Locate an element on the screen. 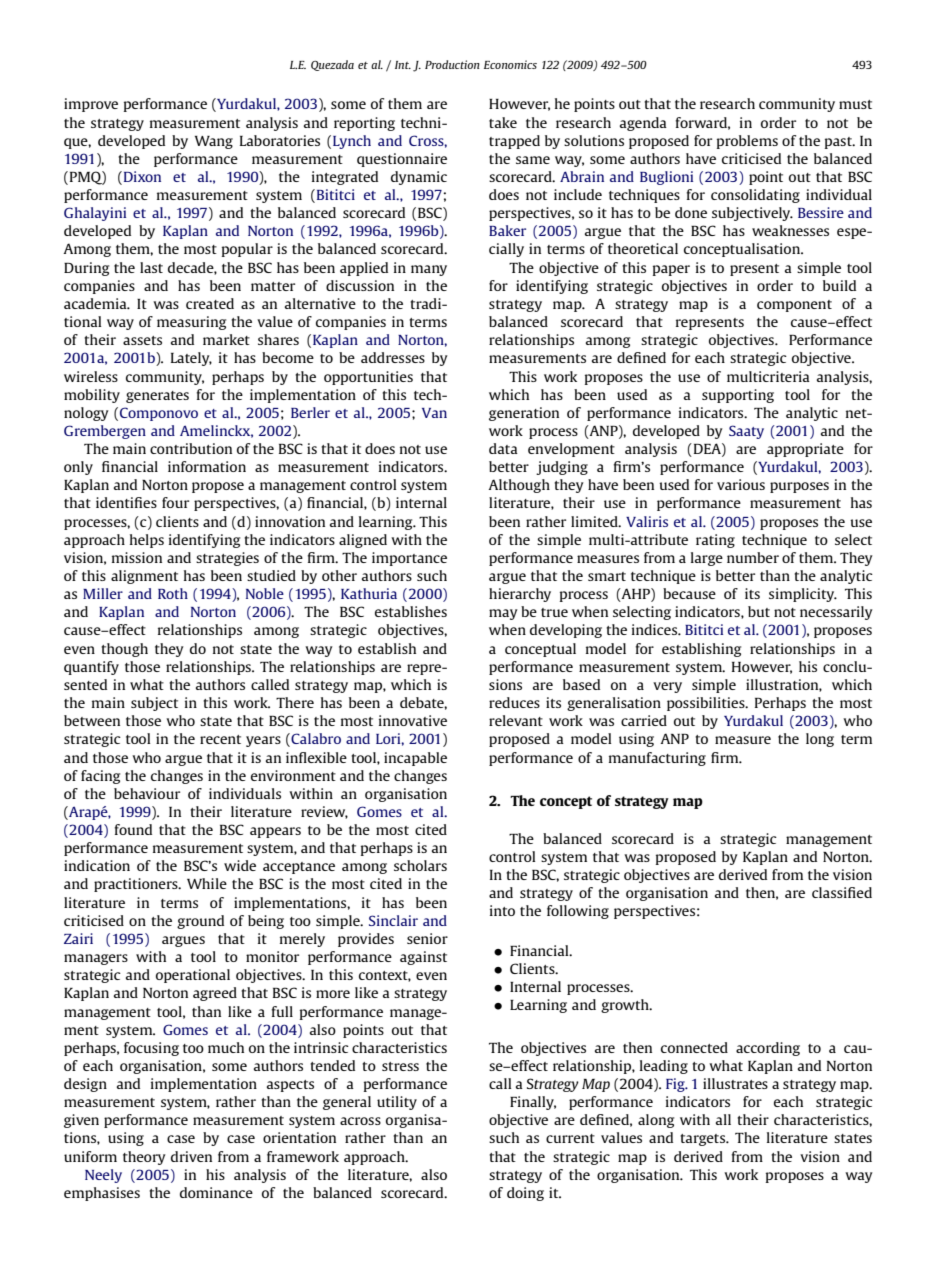 The height and width of the screenshot is (1288, 944). manufacturing is located at coordinates (657, 759).
